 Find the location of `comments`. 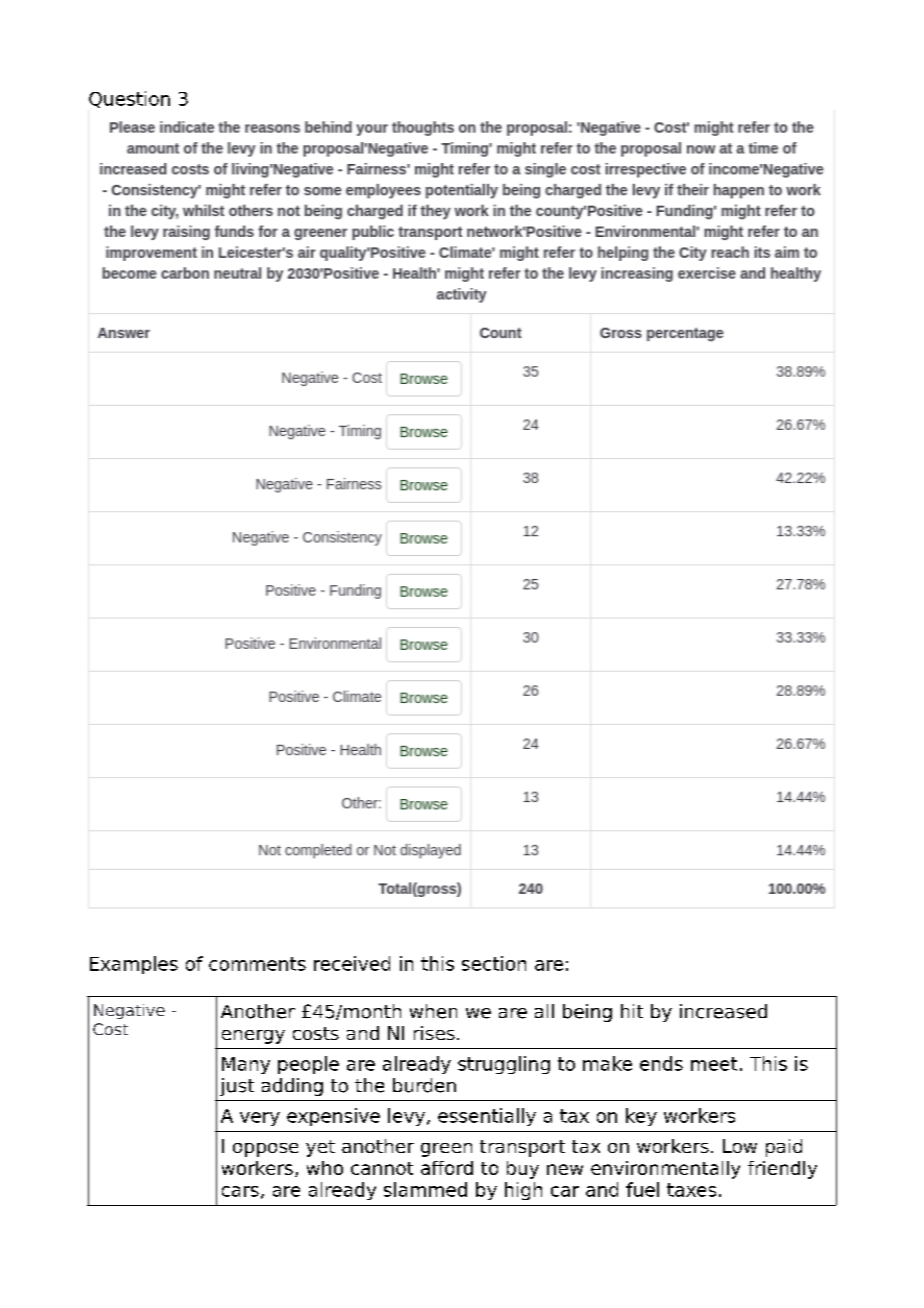

comments is located at coordinates (257, 964).
